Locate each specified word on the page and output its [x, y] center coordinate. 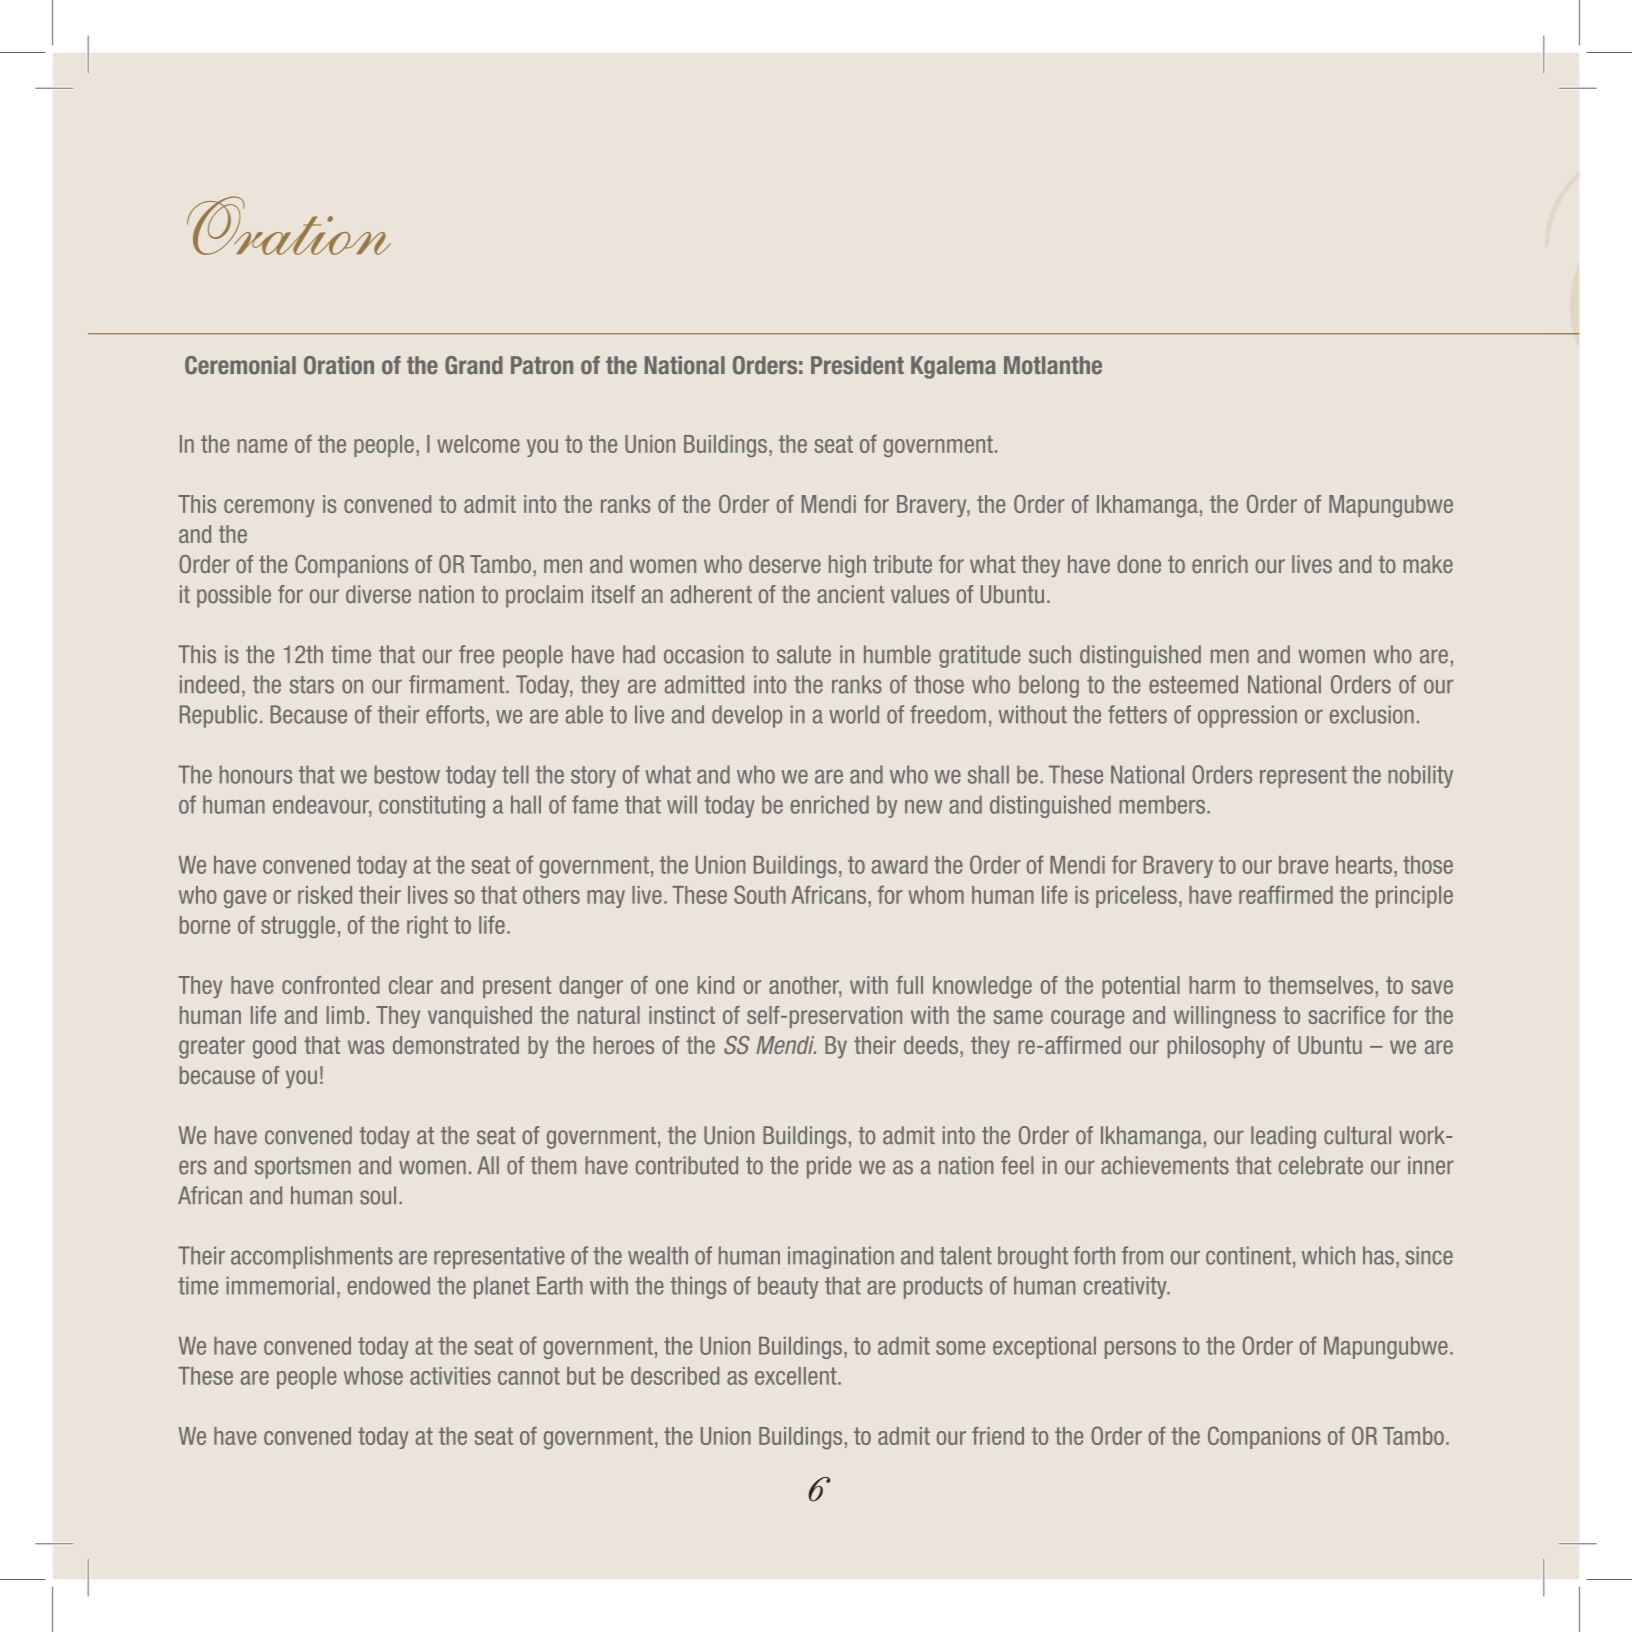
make [1428, 564]
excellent [797, 1376]
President [857, 365]
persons [1140, 1350]
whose [373, 1376]
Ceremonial [240, 365]
